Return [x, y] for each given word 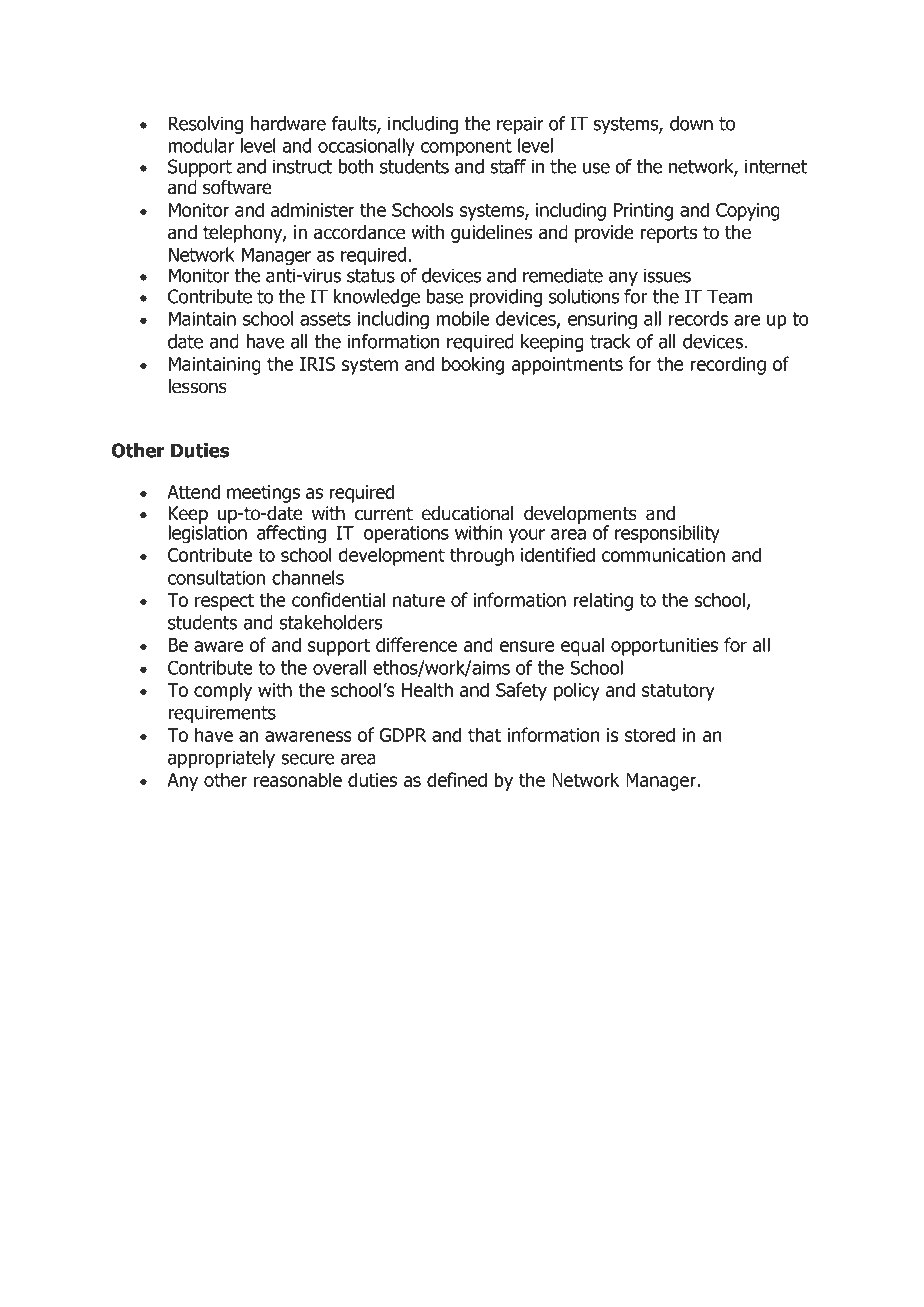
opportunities [664, 647]
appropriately [221, 759]
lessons [197, 386]
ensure [526, 646]
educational [468, 513]
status [371, 276]
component [466, 148]
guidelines [491, 234]
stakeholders [331, 622]
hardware [288, 123]
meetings [263, 494]
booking [473, 365]
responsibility [667, 534]
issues [667, 275]
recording [728, 365]
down [691, 123]
